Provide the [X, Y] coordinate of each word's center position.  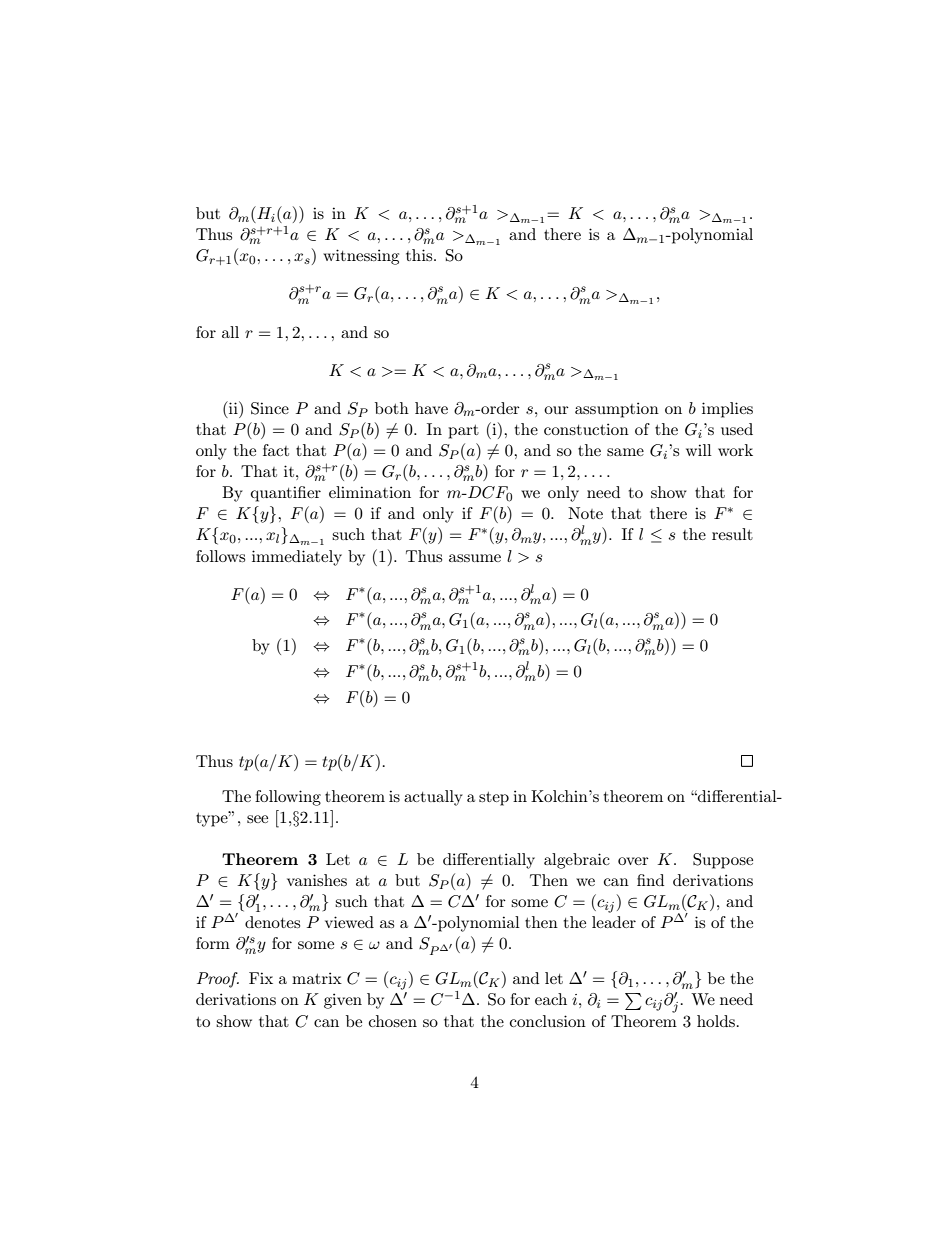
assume [475, 558]
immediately [297, 558]
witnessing [361, 257]
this [420, 255]
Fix [261, 978]
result [732, 534]
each [551, 999]
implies [727, 410]
